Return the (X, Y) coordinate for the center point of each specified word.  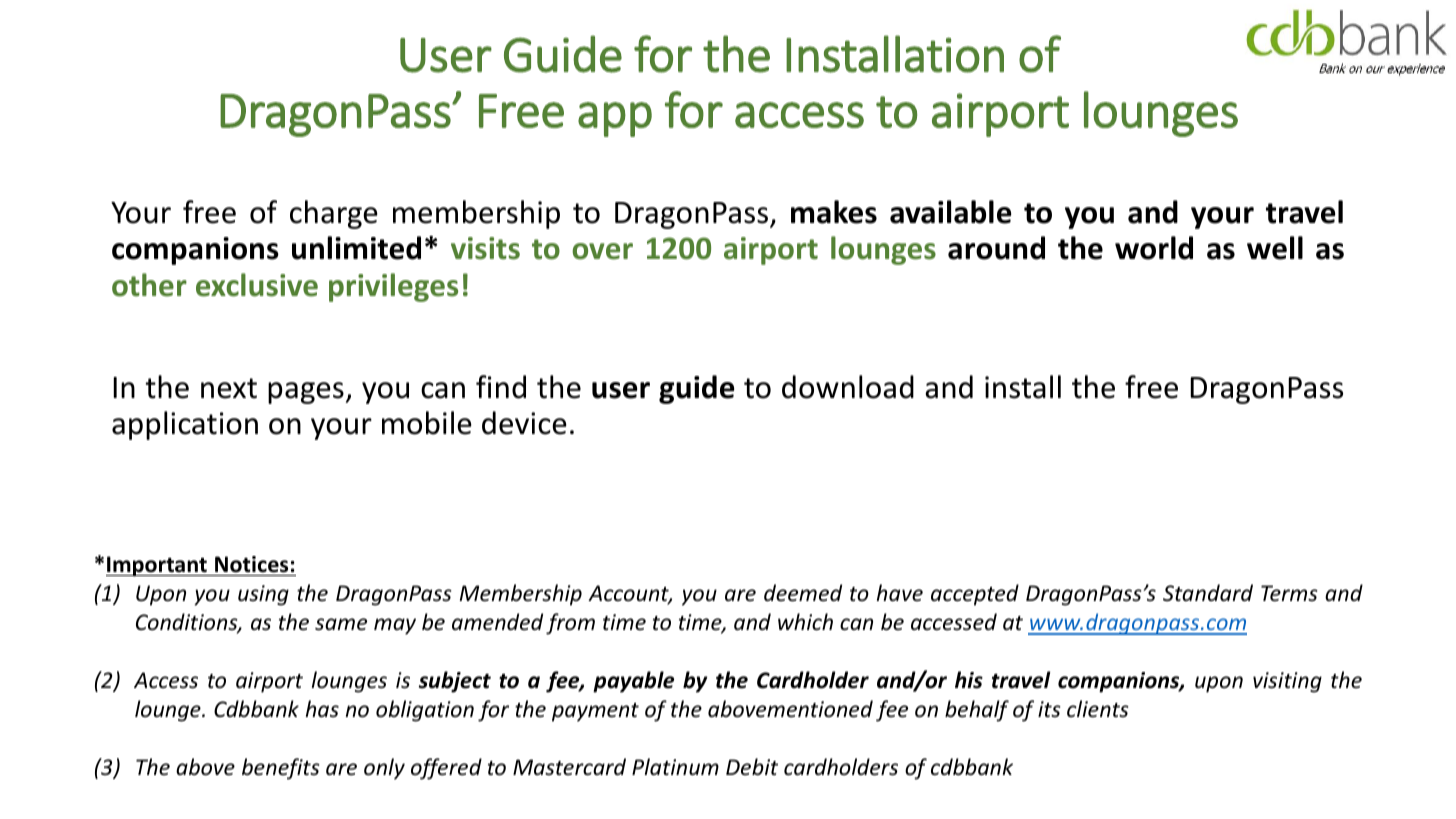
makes (834, 212)
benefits (281, 769)
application (185, 425)
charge (334, 214)
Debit (752, 767)
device (524, 423)
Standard (1208, 592)
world (1154, 248)
